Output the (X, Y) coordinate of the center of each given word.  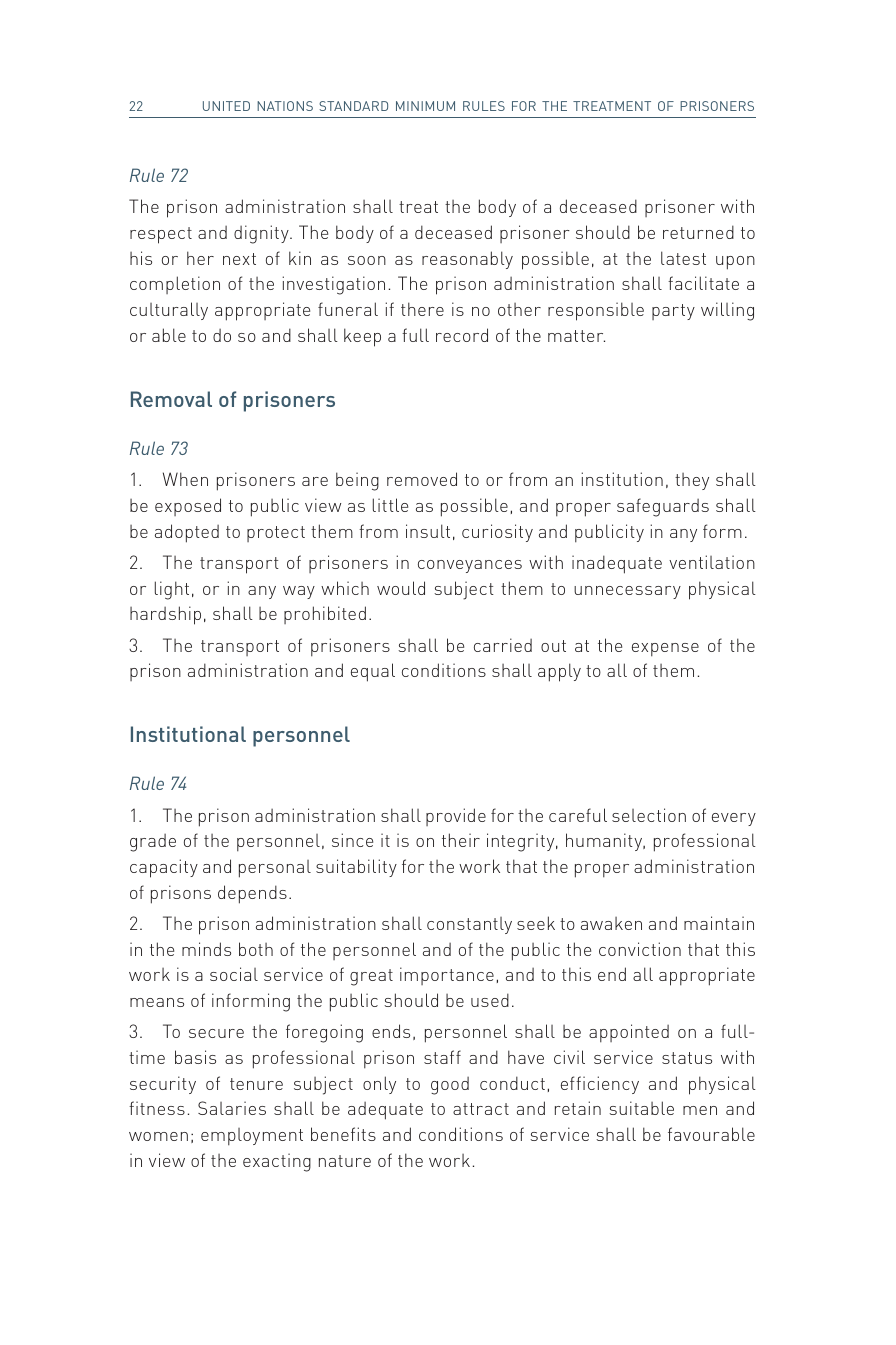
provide (456, 817)
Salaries (232, 1108)
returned (698, 232)
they (692, 481)
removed (422, 479)
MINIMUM (425, 106)
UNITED (226, 106)
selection (649, 815)
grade (153, 843)
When (185, 479)
